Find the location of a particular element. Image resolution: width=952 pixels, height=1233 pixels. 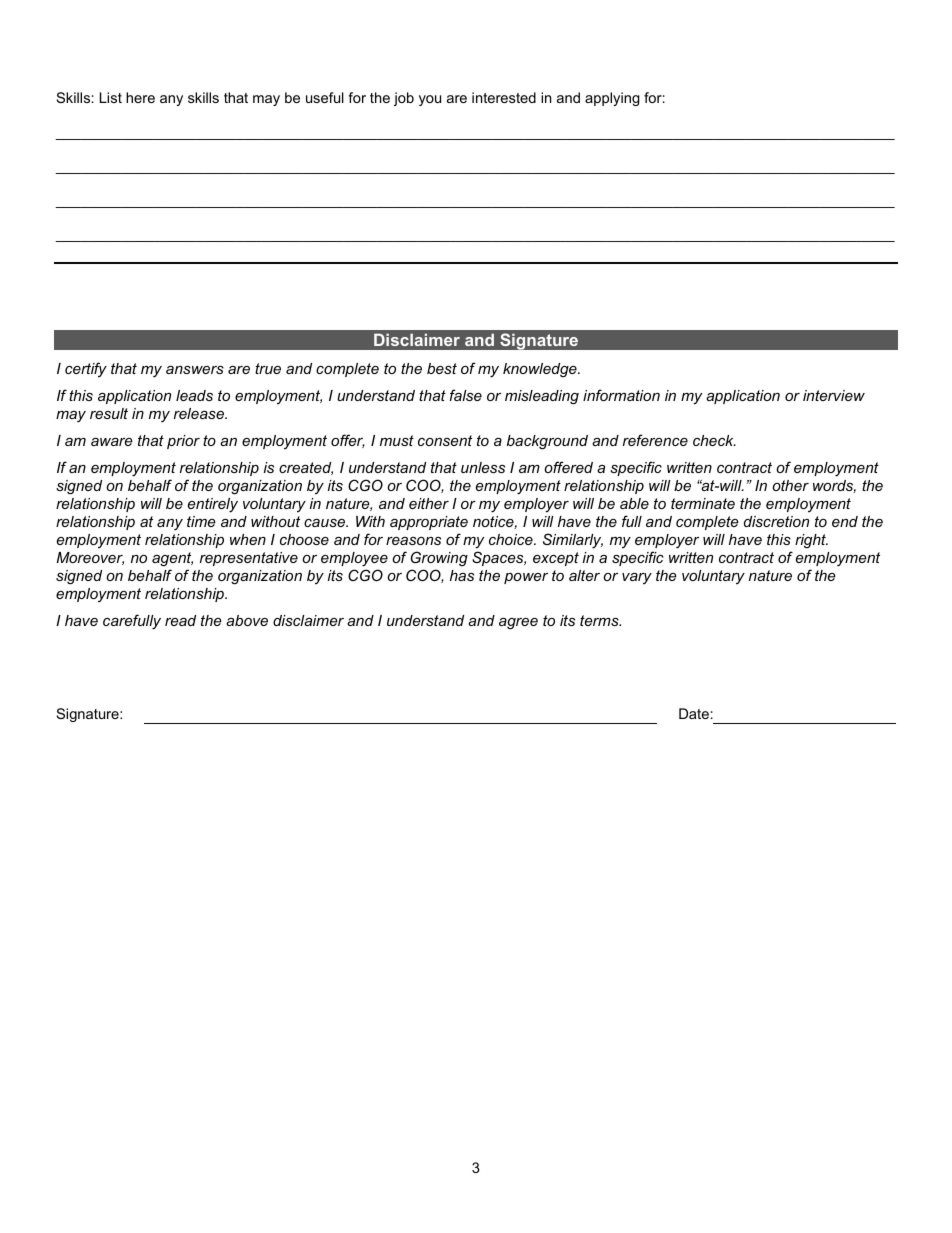

agent is located at coordinates (172, 559).
